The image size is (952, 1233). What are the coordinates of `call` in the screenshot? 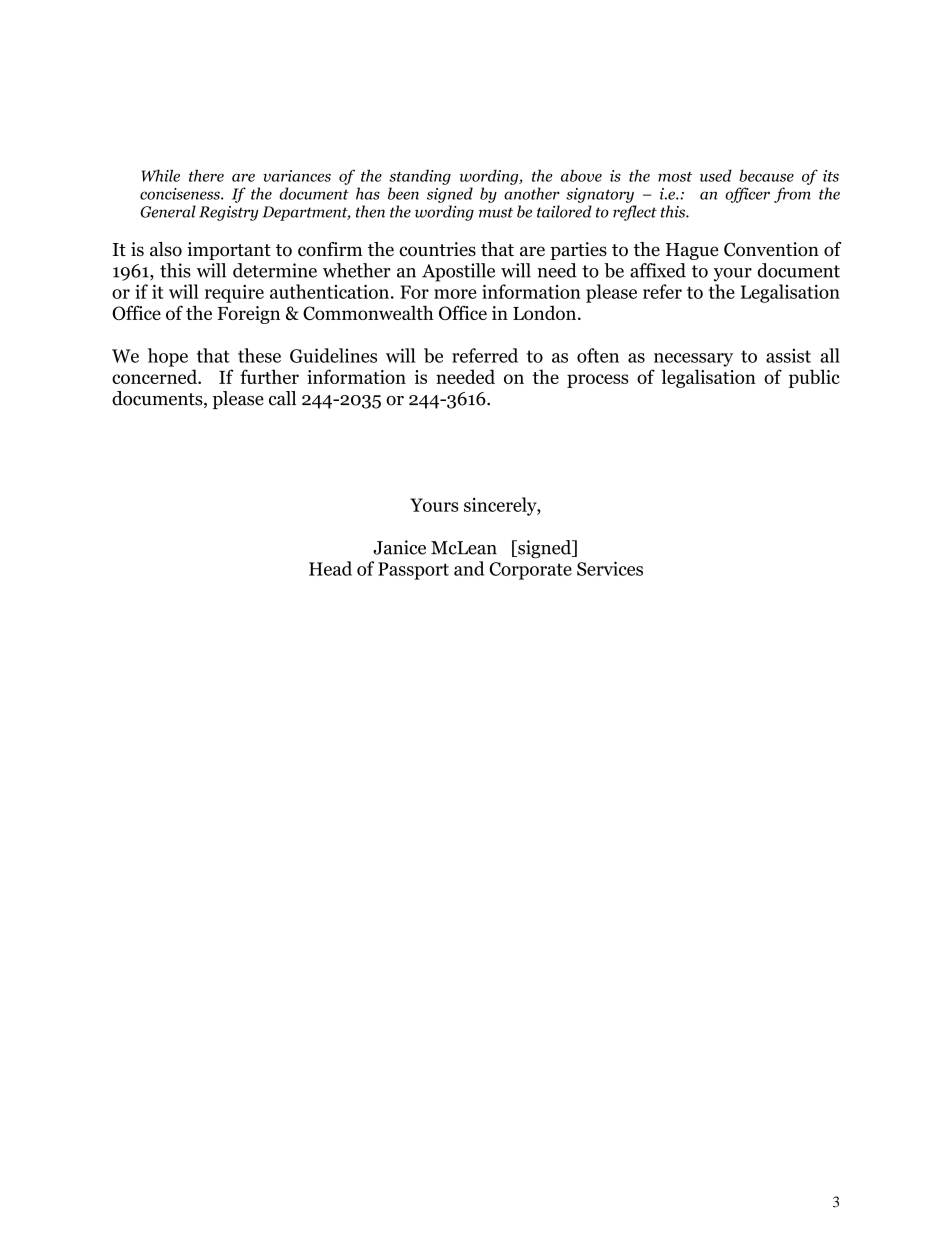 It's located at (282, 398).
